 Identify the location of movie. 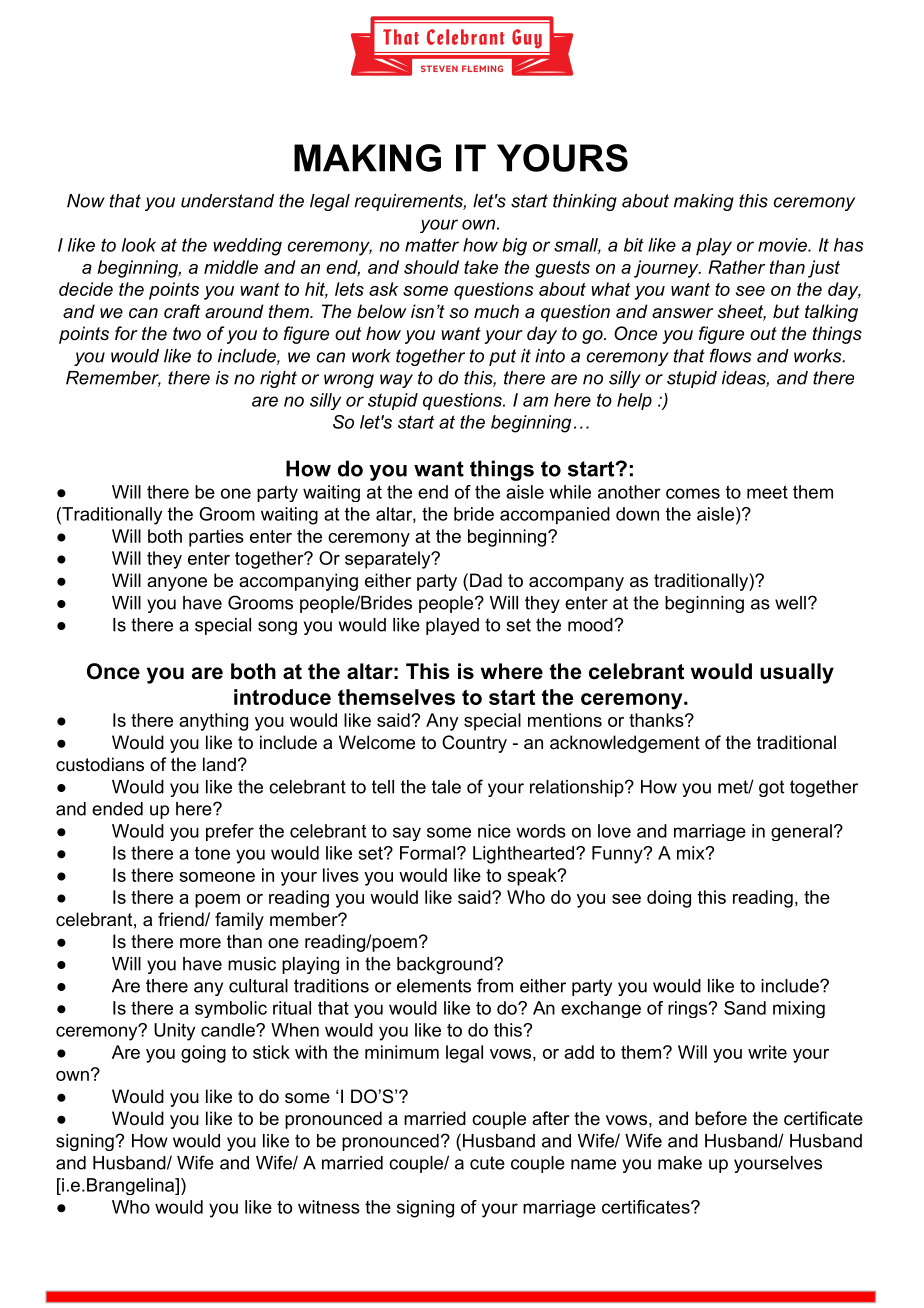
(783, 245).
